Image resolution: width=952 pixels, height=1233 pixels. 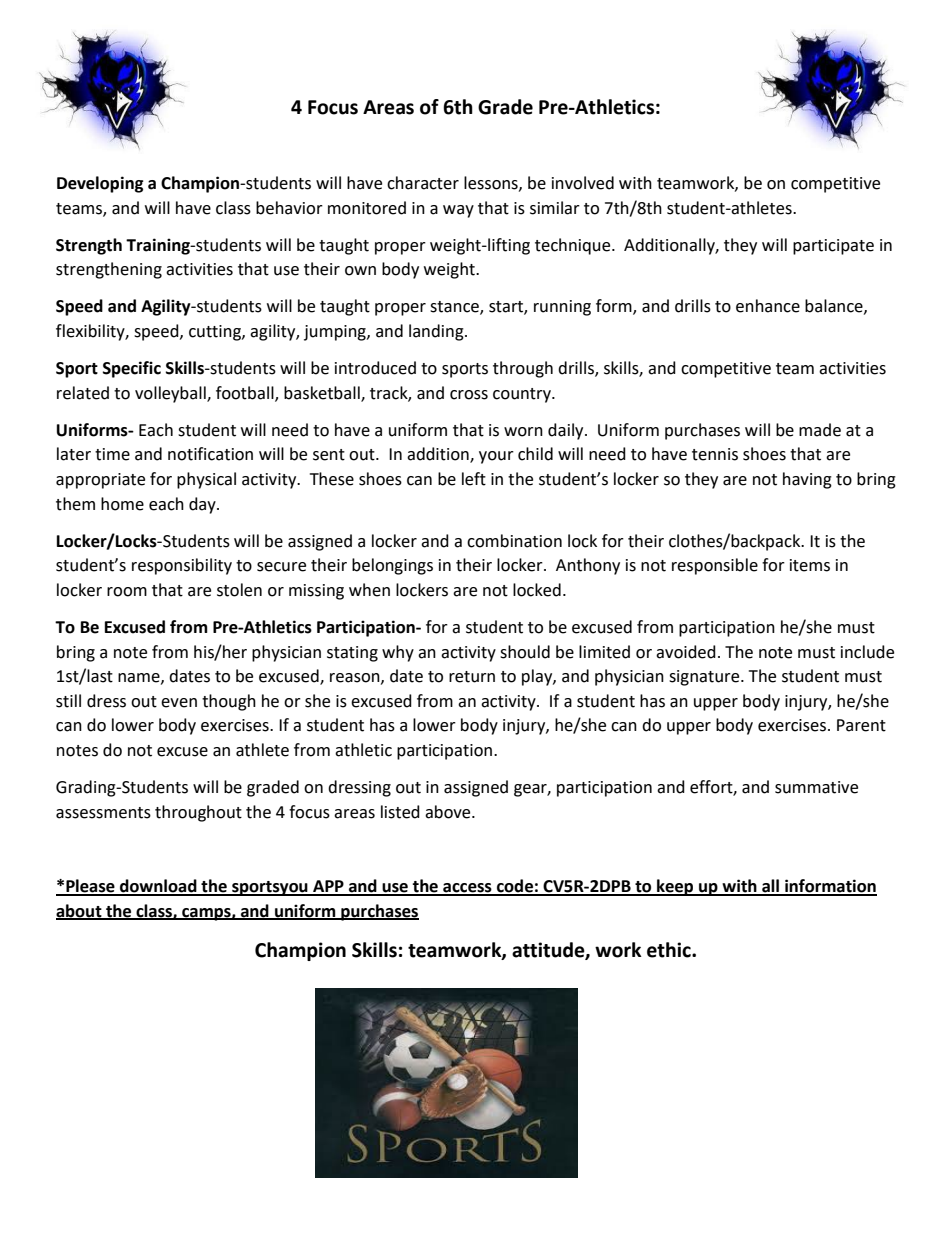 What do you see at coordinates (833, 247) in the page?
I see `participate` at bounding box center [833, 247].
